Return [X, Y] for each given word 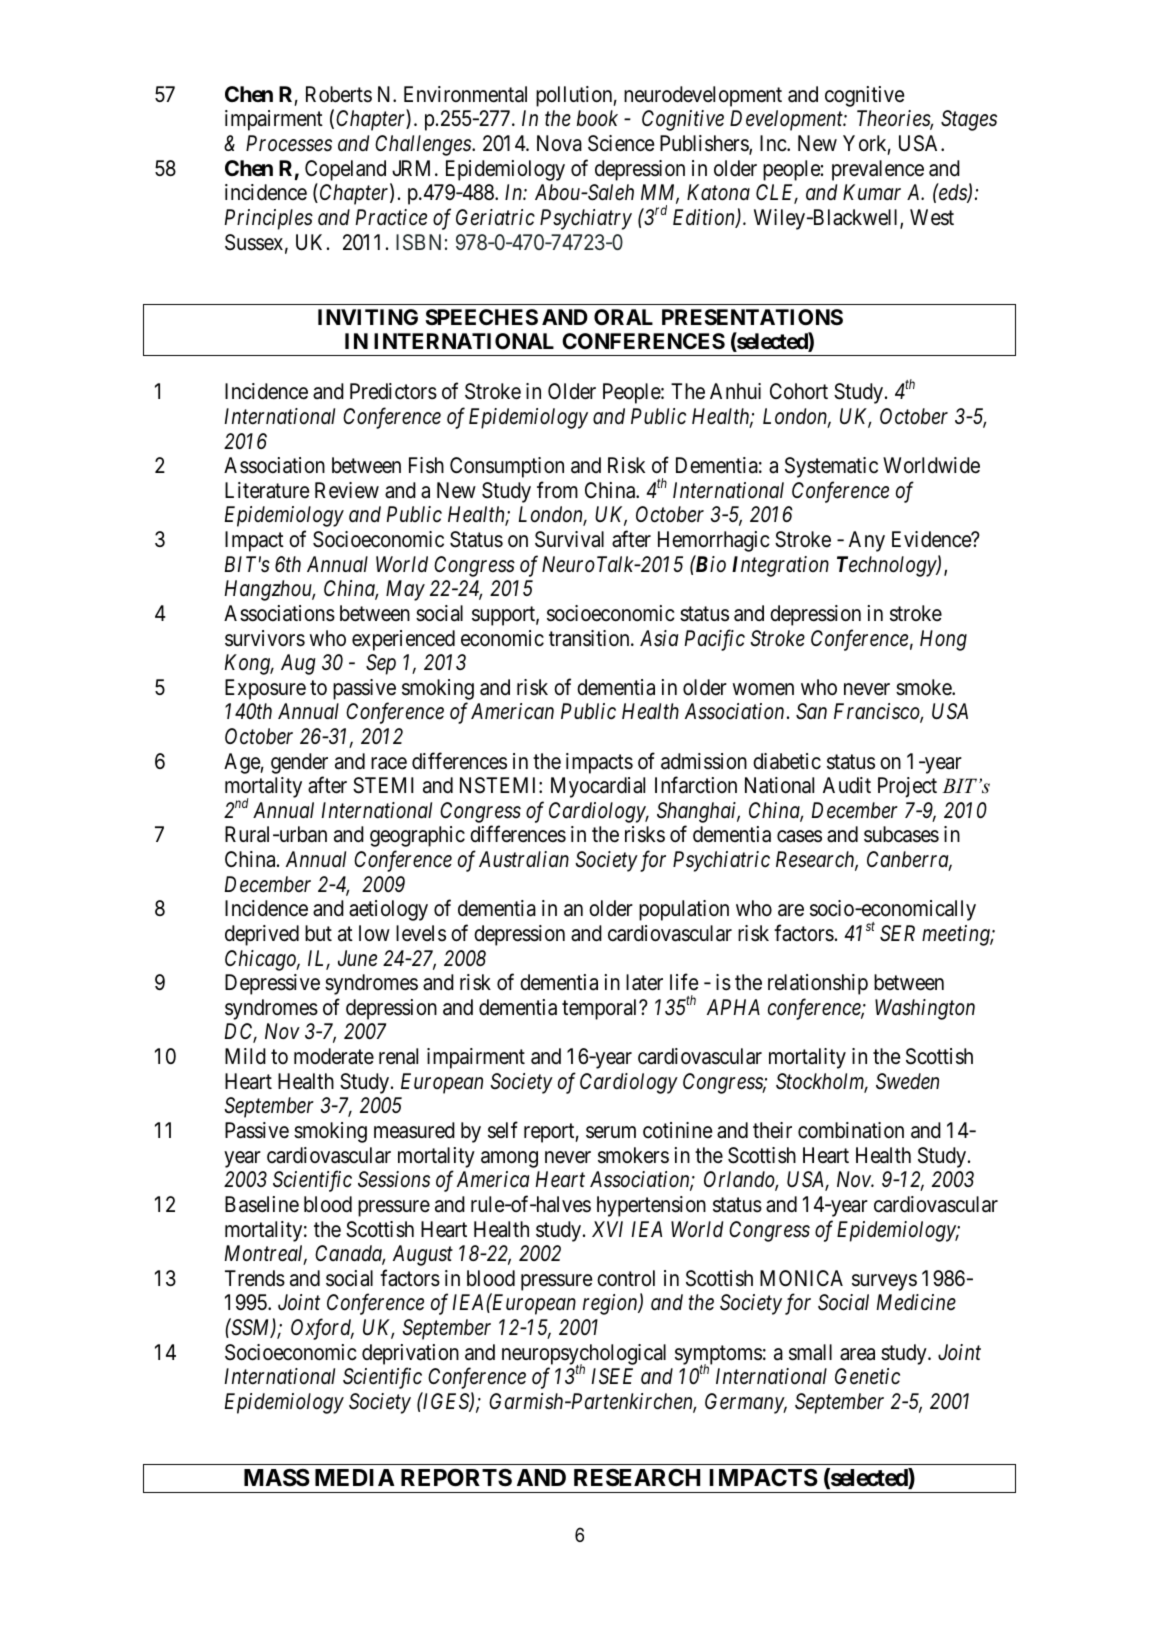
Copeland [345, 170]
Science [621, 143]
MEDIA [355, 1477]
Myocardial [598, 787]
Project [907, 787]
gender [299, 763]
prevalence [878, 170]
